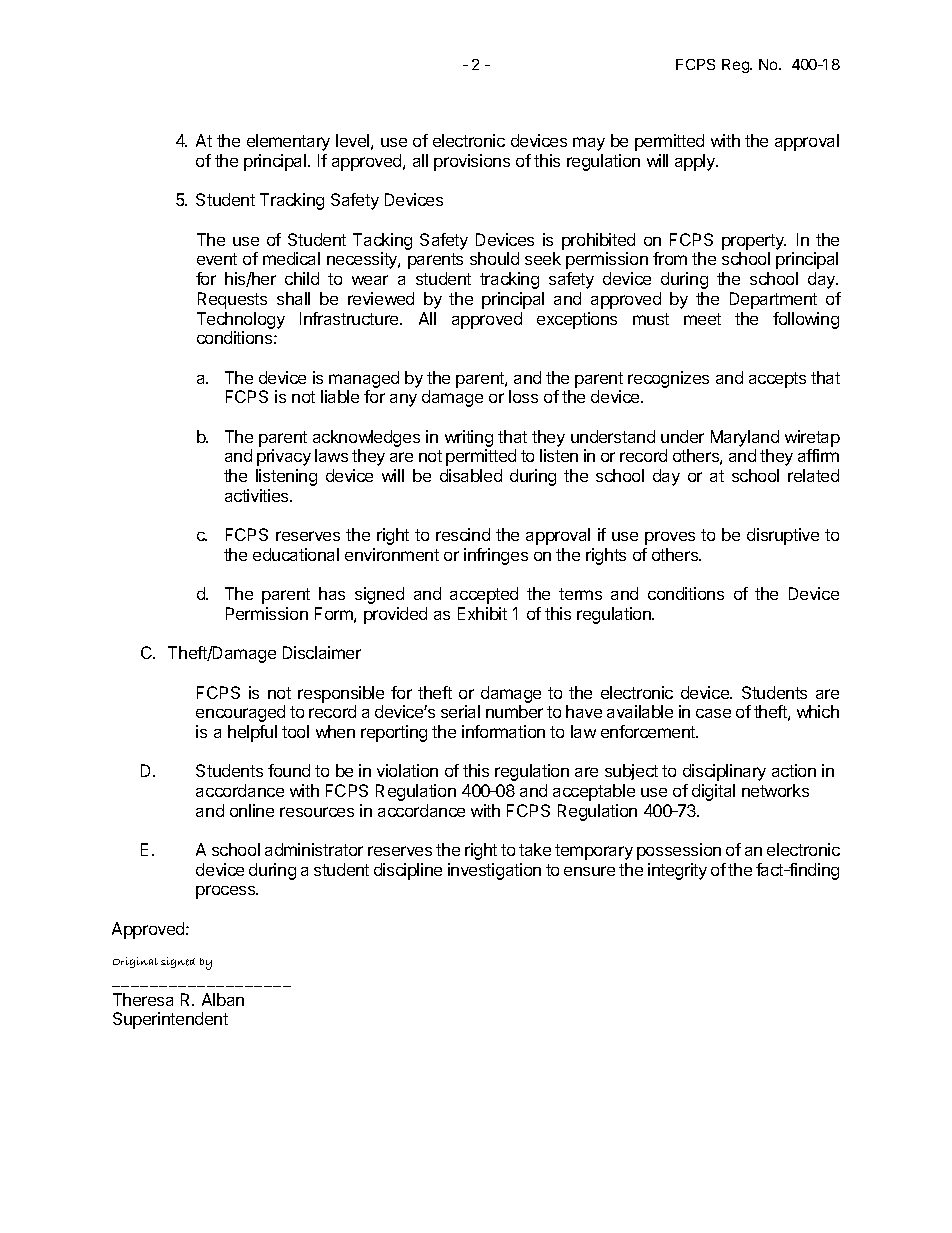 The width and height of the page is (952, 1233). I want to click on online, so click(252, 810).
